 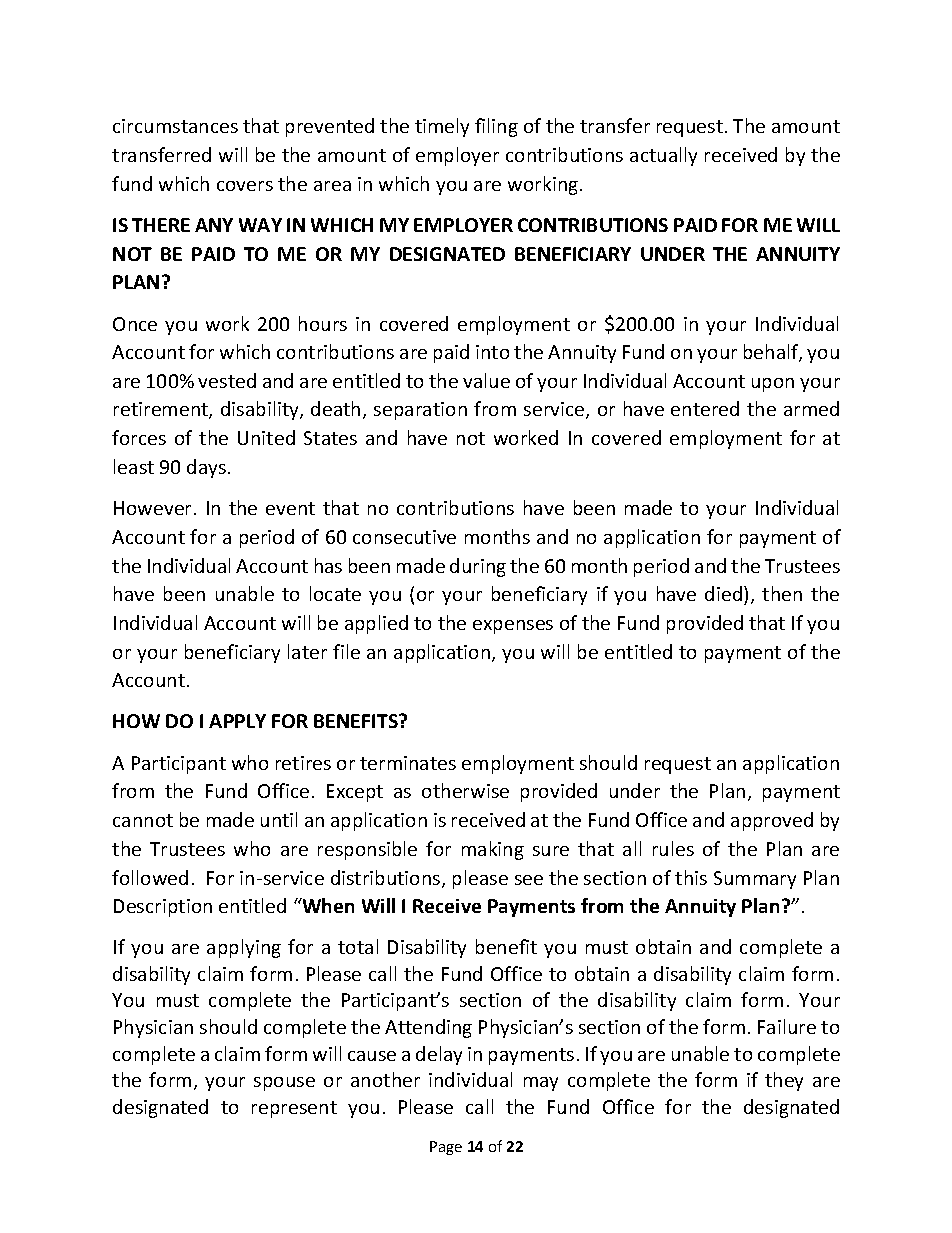 I want to click on separation, so click(x=420, y=411).
